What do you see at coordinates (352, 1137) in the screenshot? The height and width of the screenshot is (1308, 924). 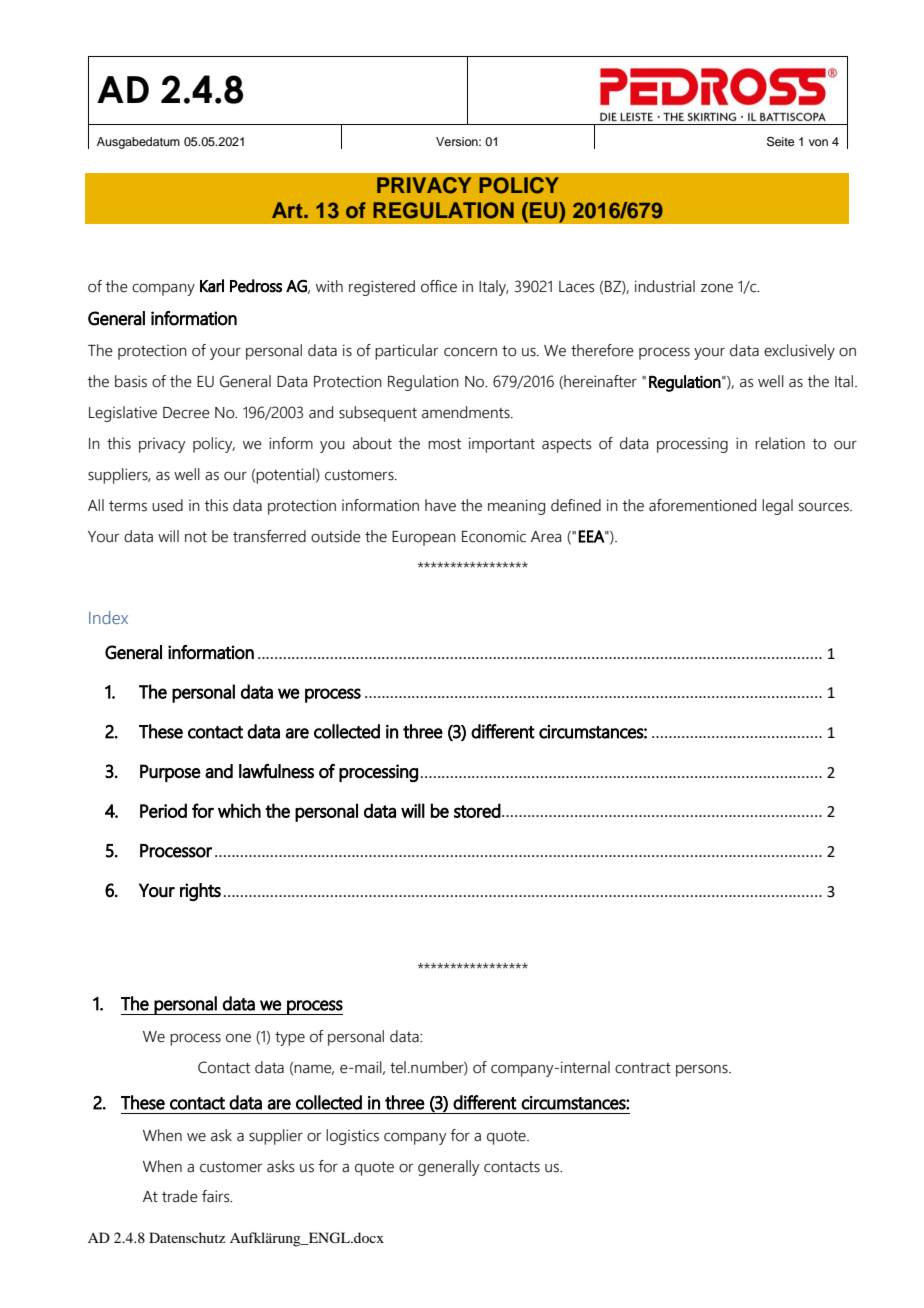 I see `logistics` at bounding box center [352, 1137].
